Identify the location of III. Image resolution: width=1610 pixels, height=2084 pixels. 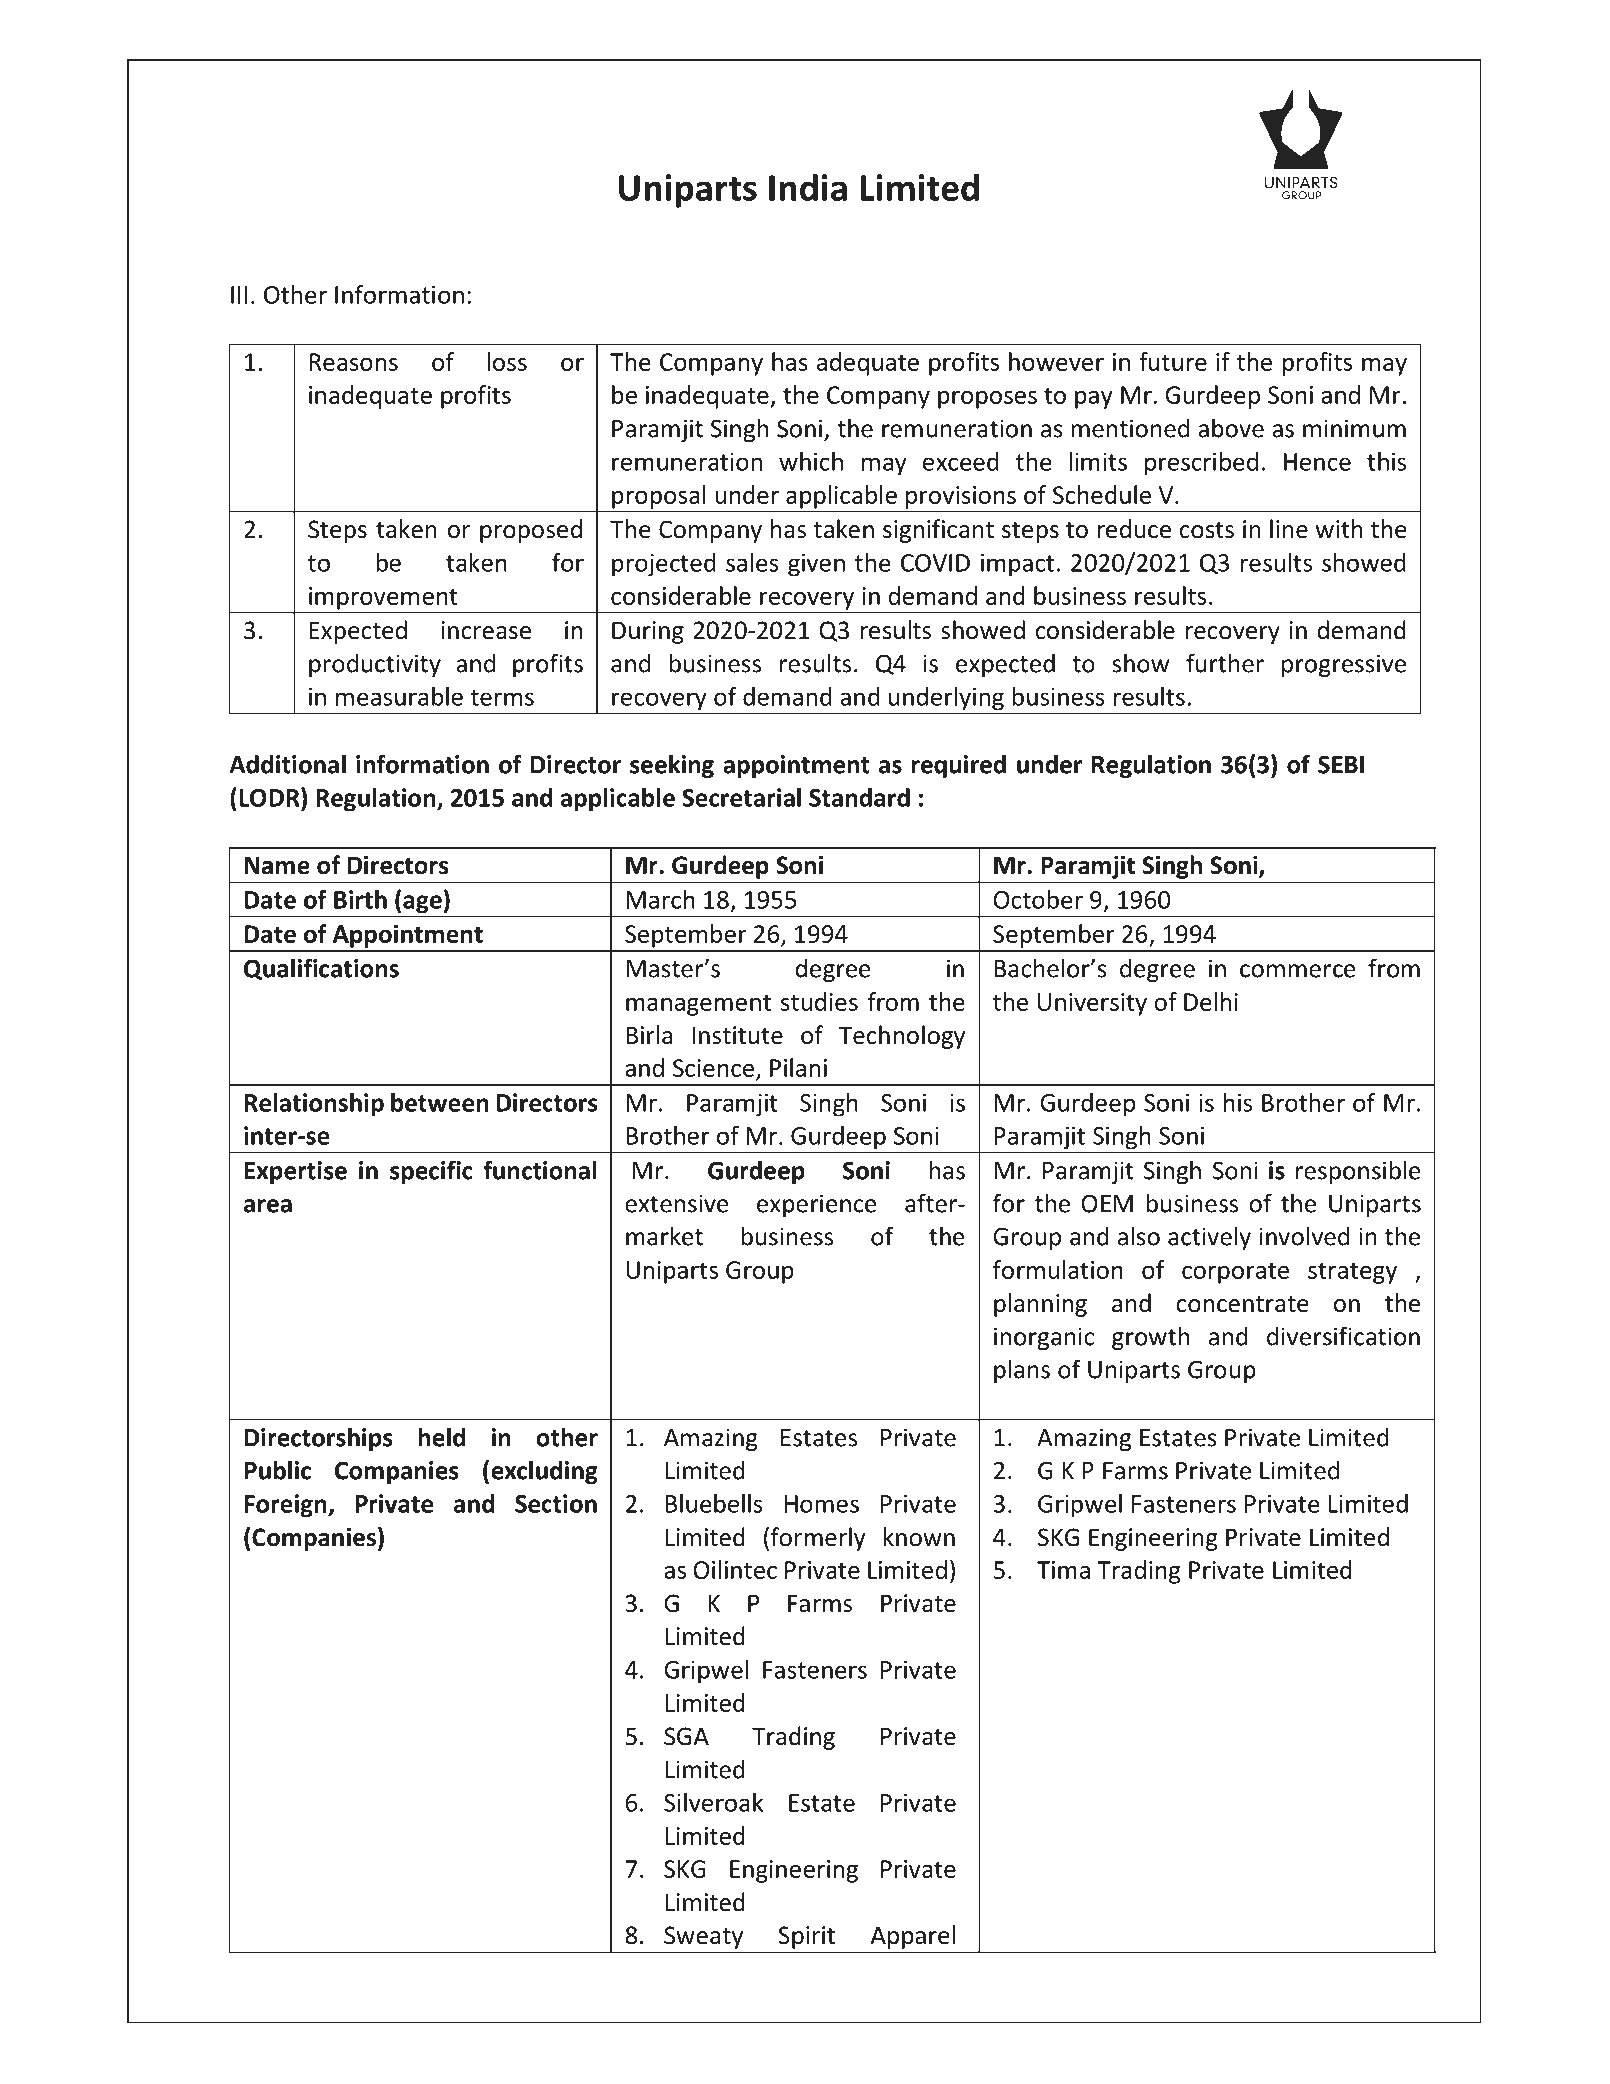
(239, 295).
